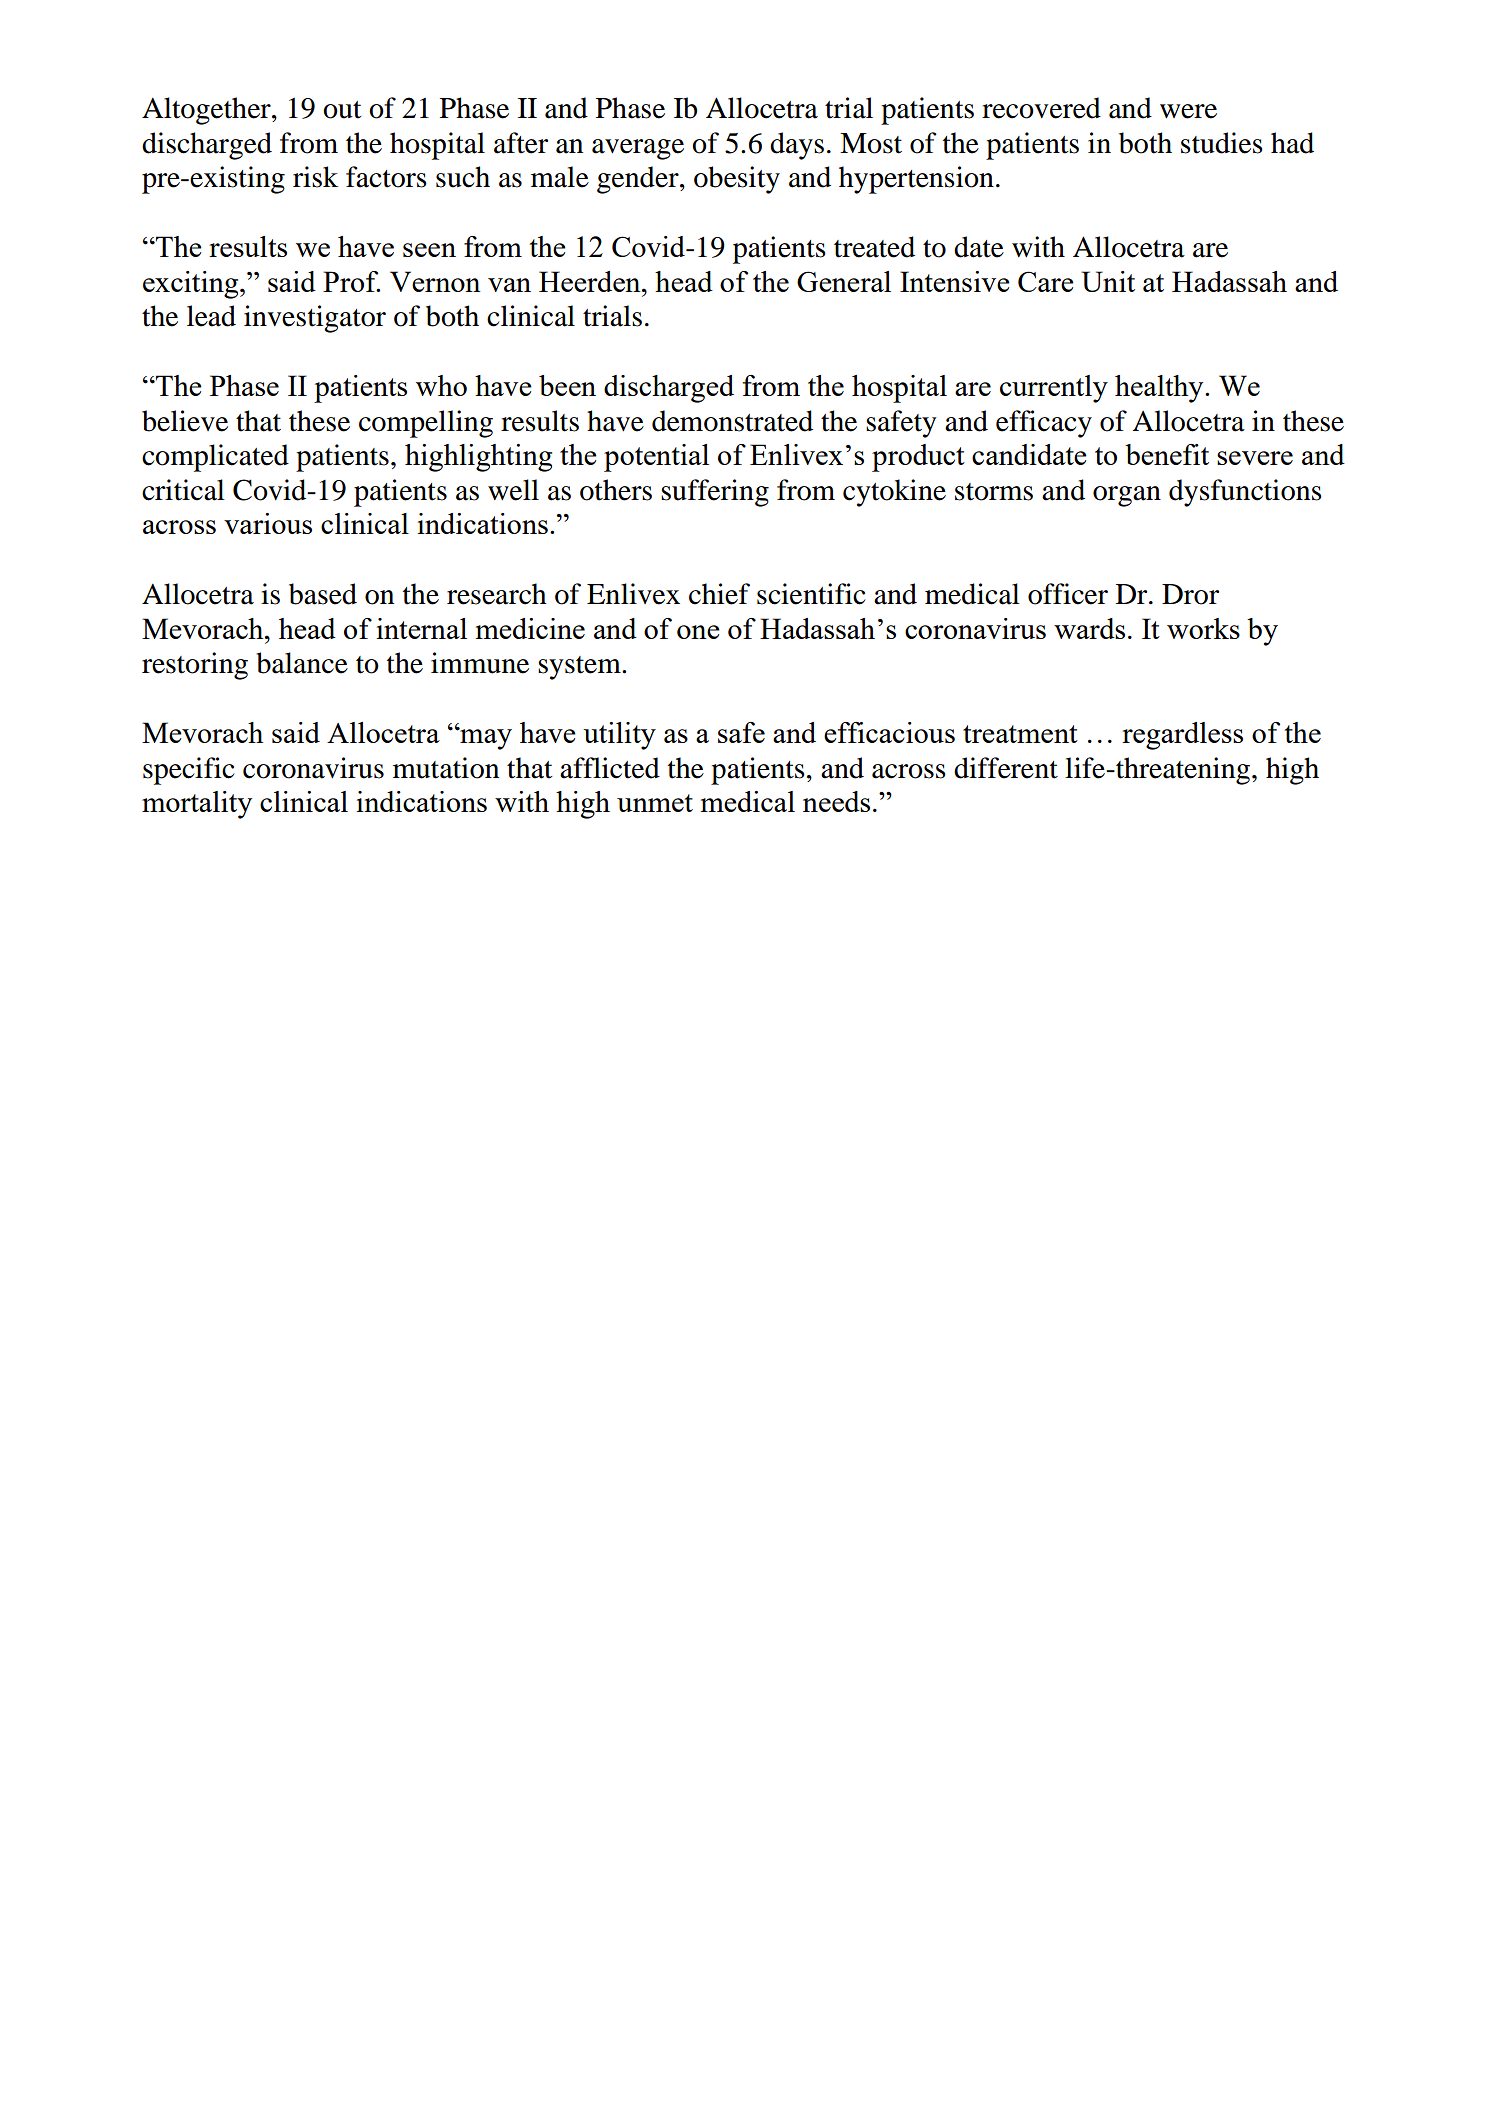  I want to click on were, so click(1188, 111).
